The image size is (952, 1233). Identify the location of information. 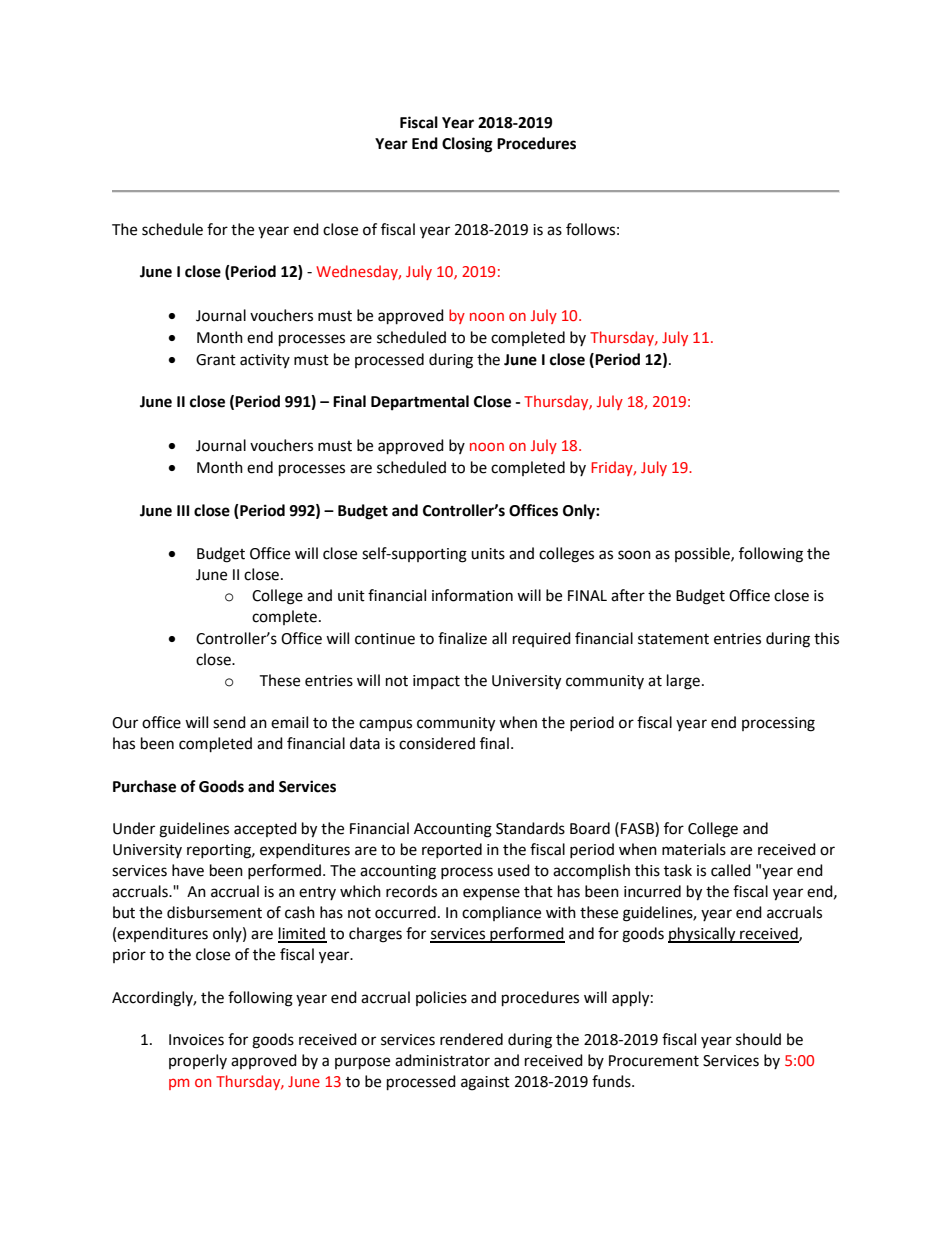
(472, 595).
